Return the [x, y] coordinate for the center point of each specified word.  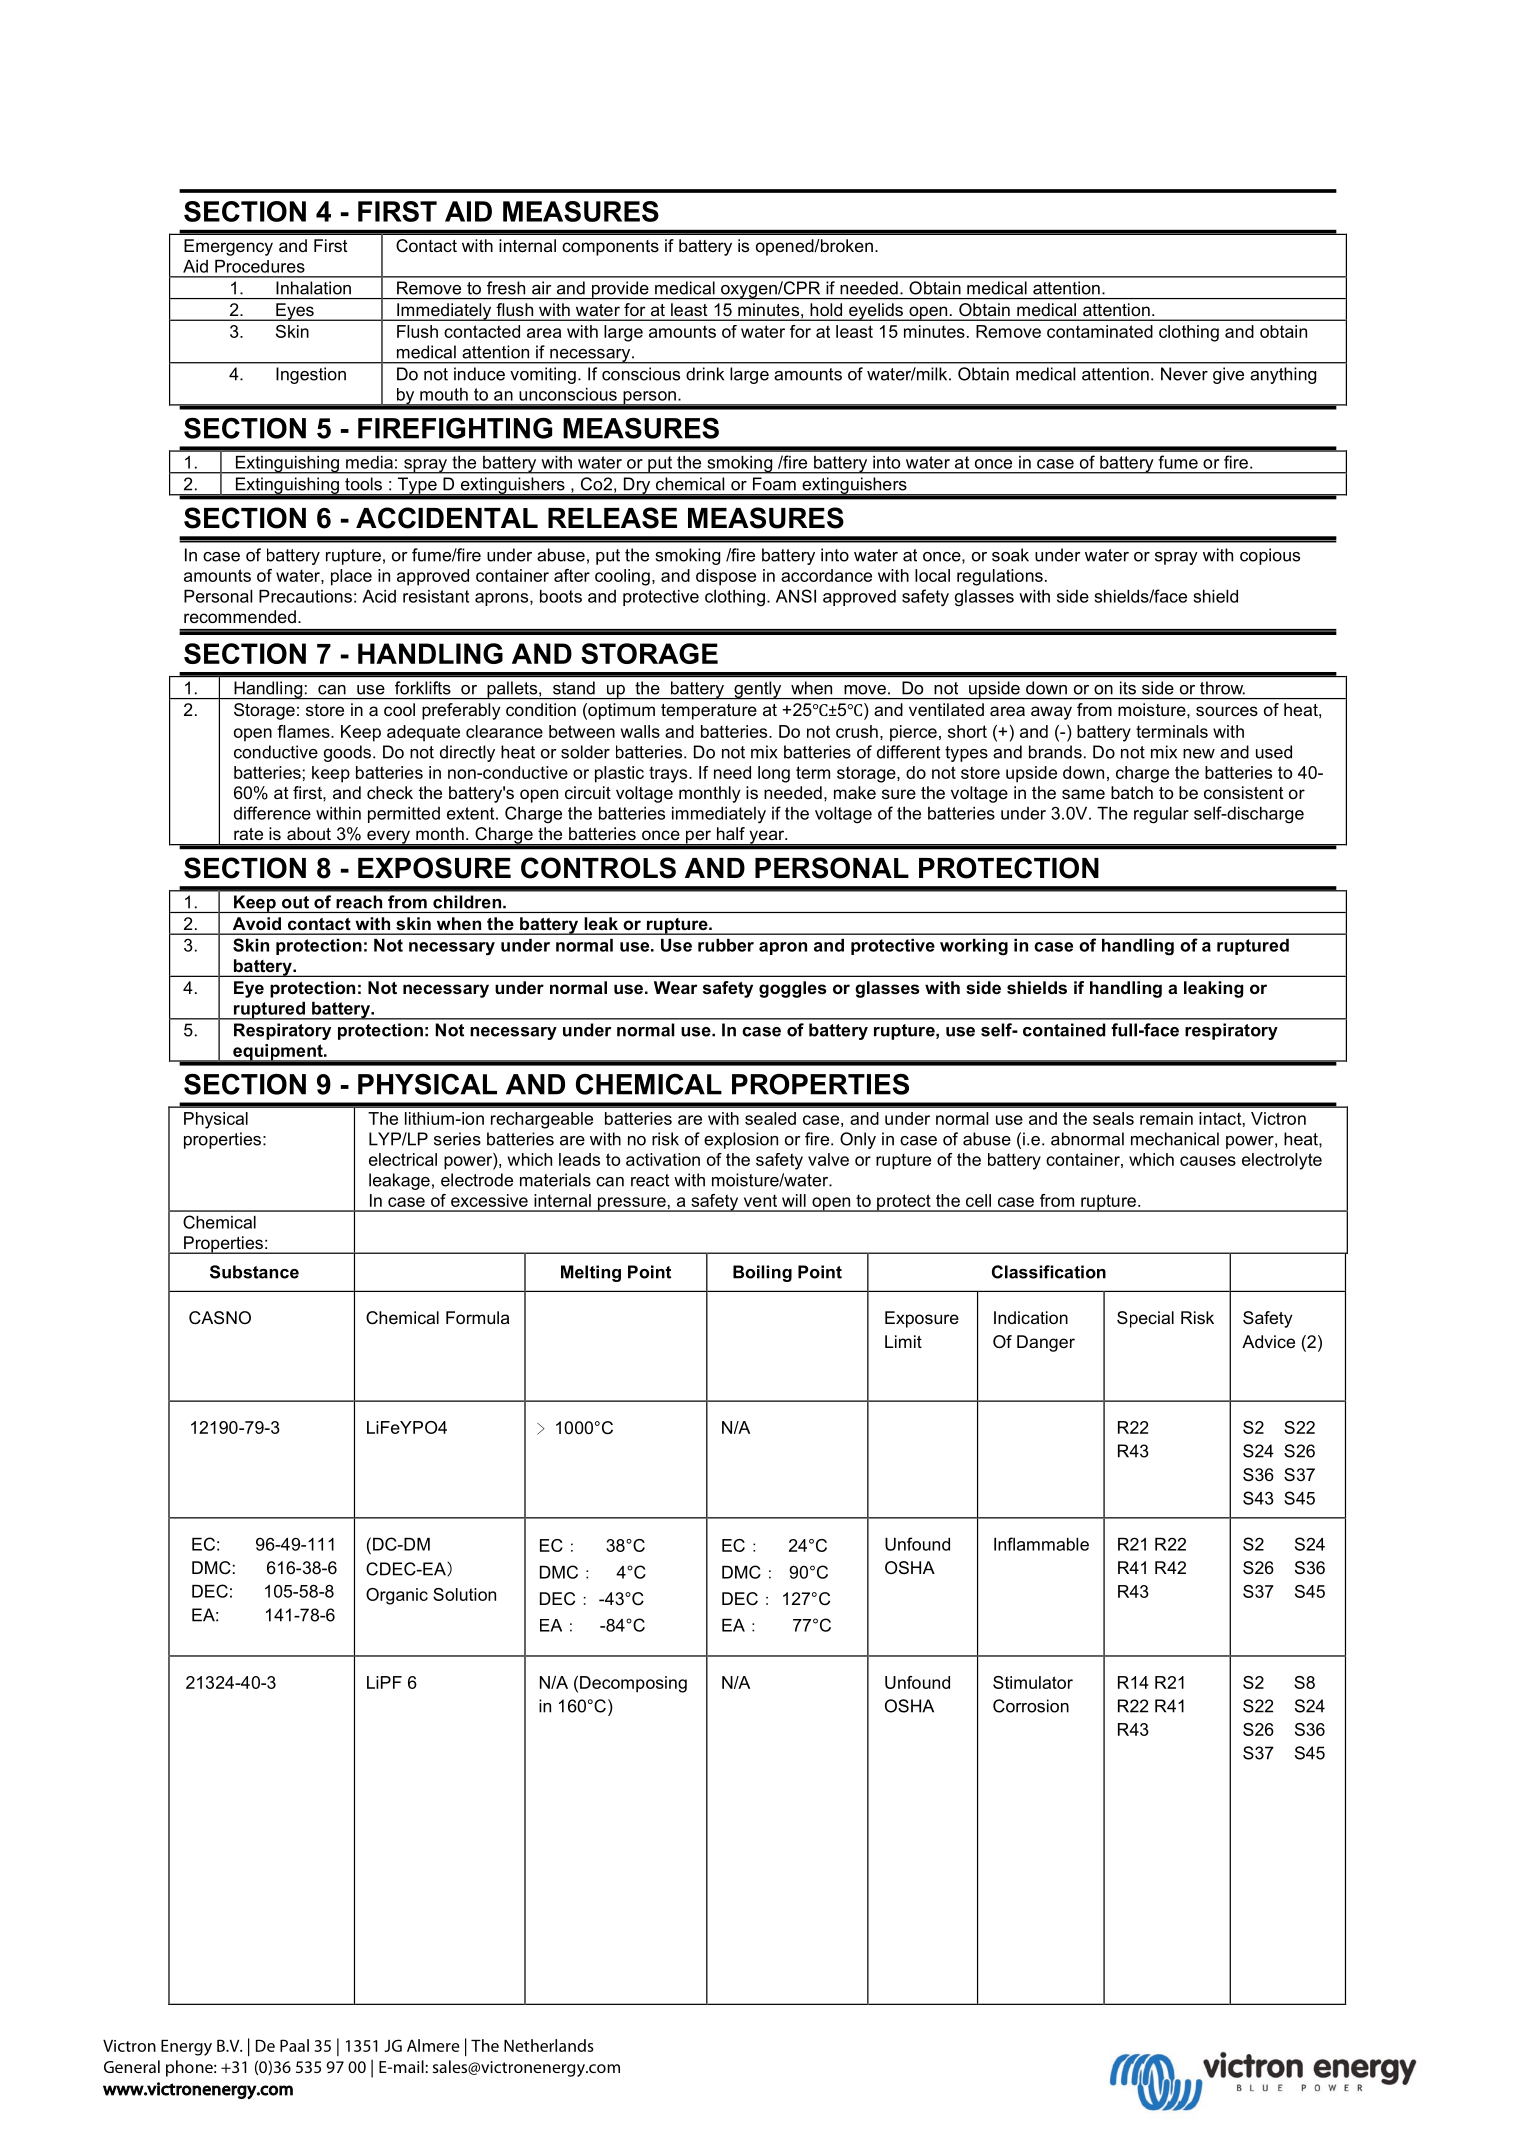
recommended [240, 616]
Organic [397, 1596]
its [1128, 688]
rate [248, 834]
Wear [676, 987]
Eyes [295, 312]
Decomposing [633, 1684]
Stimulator [1033, 1682]
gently [758, 690]
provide [620, 290]
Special [1145, 1319]
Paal [294, 2045]
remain [1166, 1118]
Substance [254, 1272]
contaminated [1100, 331]
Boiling [762, 1273]
